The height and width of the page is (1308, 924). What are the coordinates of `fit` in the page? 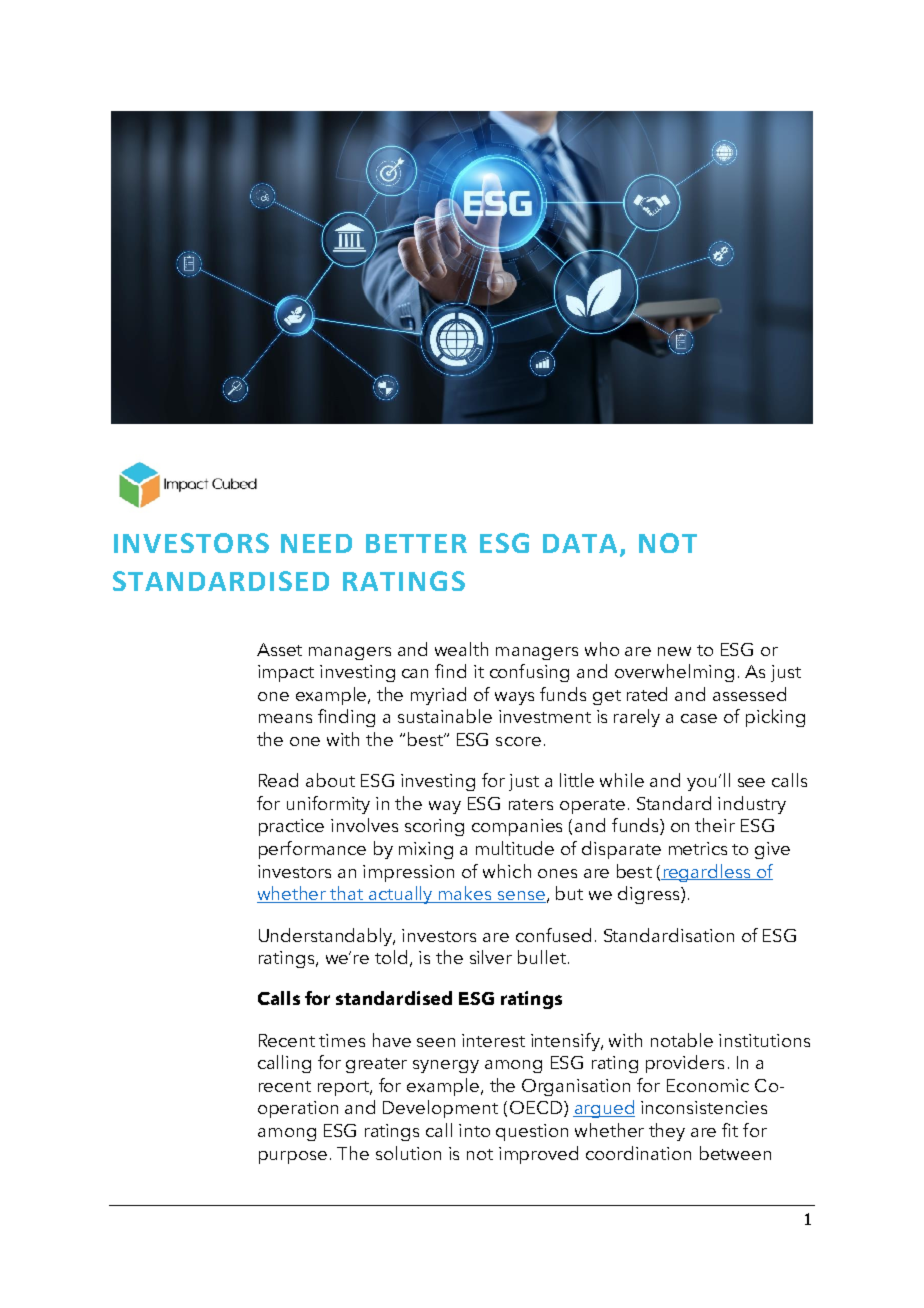 It's located at (730, 1130).
